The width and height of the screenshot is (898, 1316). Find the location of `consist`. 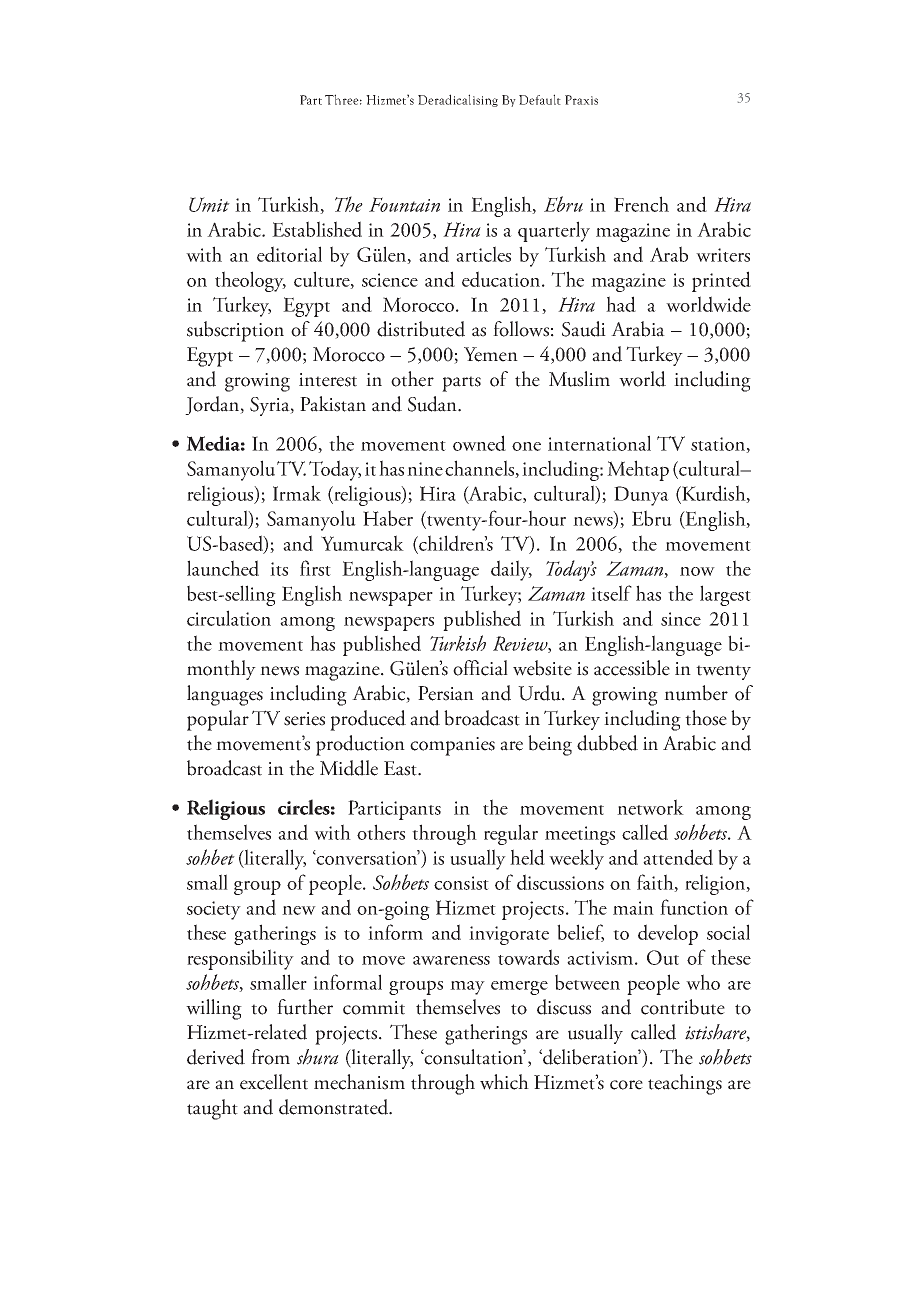

consist is located at coordinates (461, 883).
